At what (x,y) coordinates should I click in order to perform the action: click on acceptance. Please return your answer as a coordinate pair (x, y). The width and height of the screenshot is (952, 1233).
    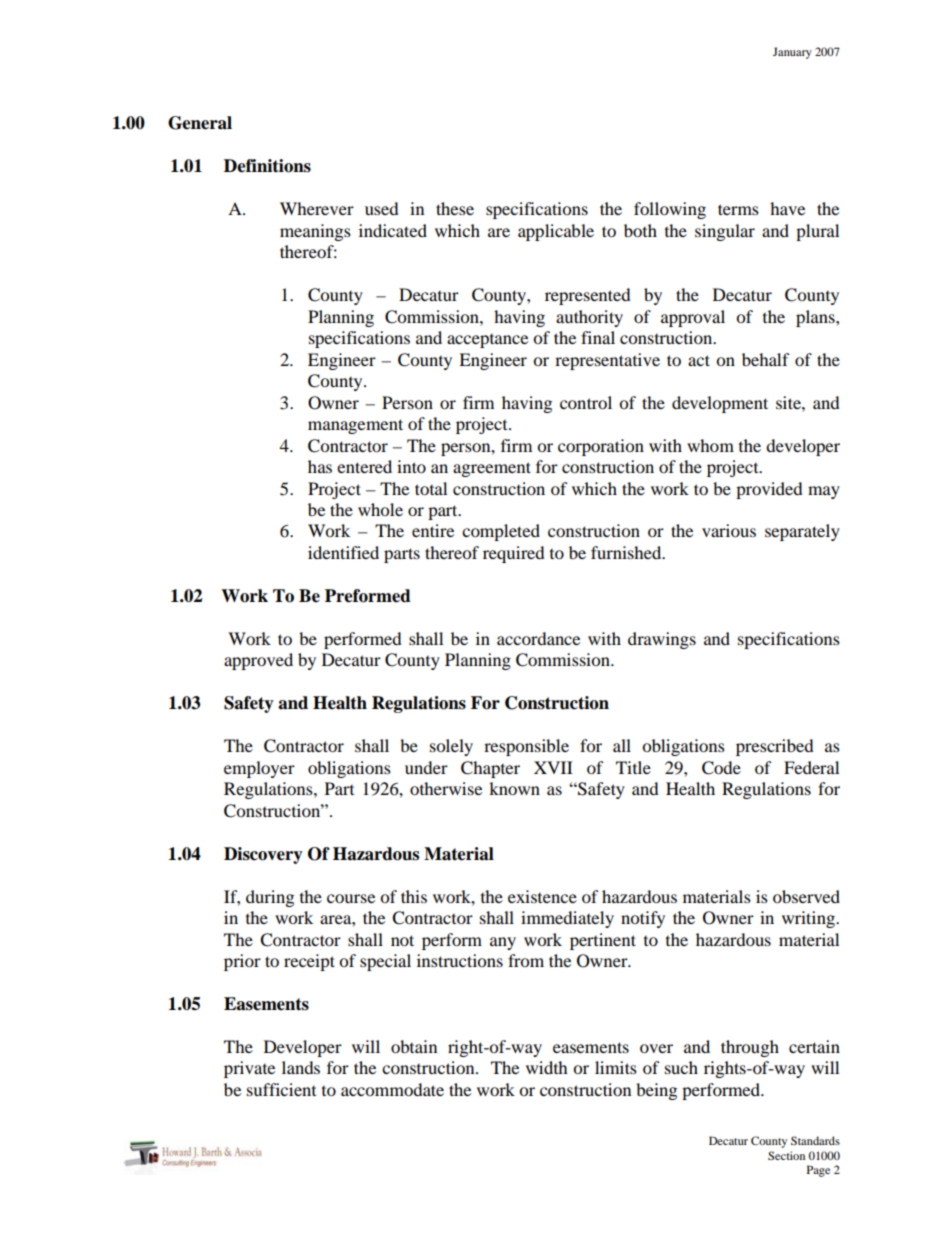
    Looking at the image, I should click on (487, 341).
